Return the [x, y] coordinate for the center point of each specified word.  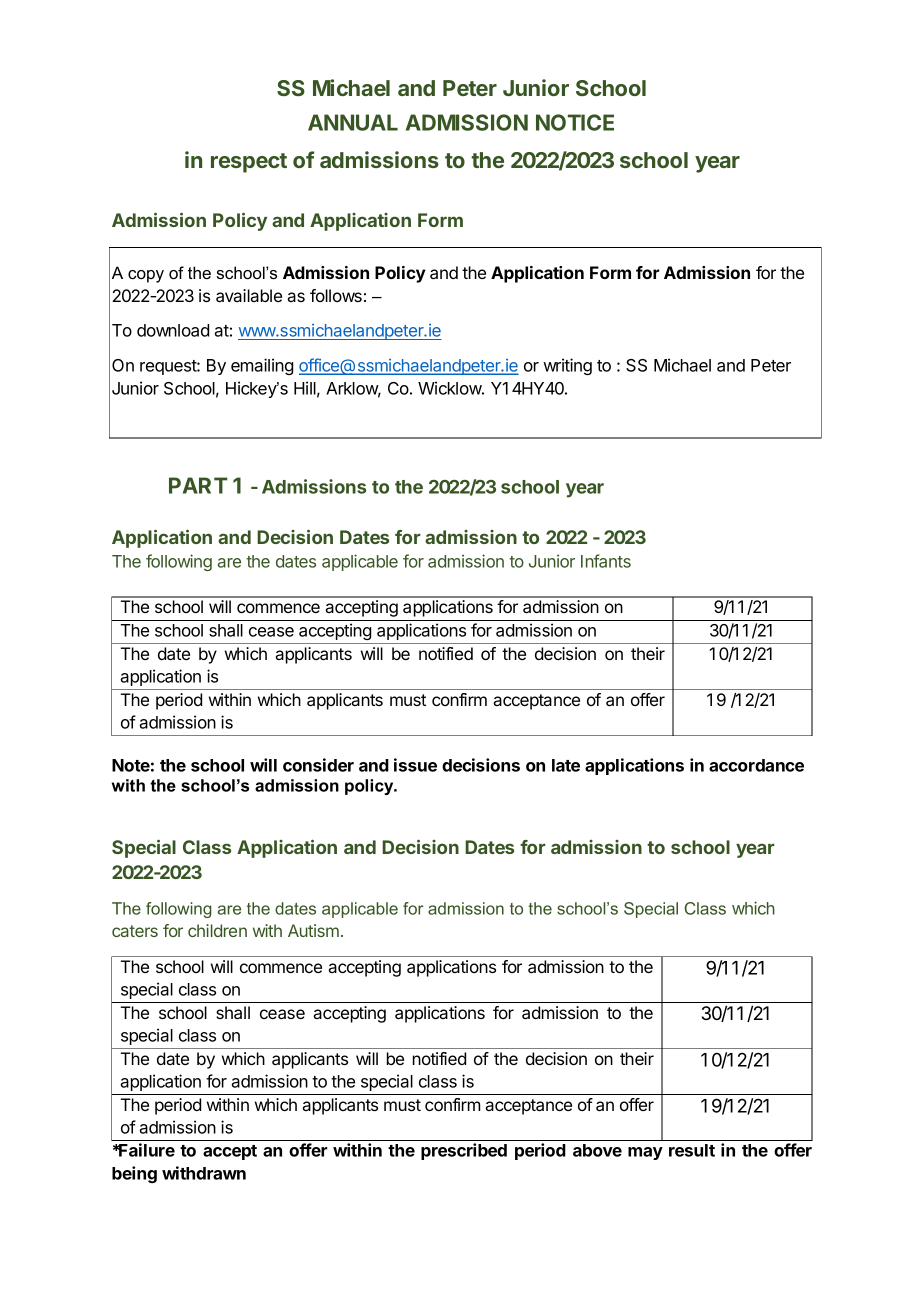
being [134, 1174]
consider [318, 765]
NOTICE [575, 122]
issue [415, 765]
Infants [606, 561]
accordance [756, 765]
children [217, 930]
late [566, 765]
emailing [262, 366]
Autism [313, 930]
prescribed [464, 1151]
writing [567, 366]
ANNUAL [353, 122]
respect [249, 163]
